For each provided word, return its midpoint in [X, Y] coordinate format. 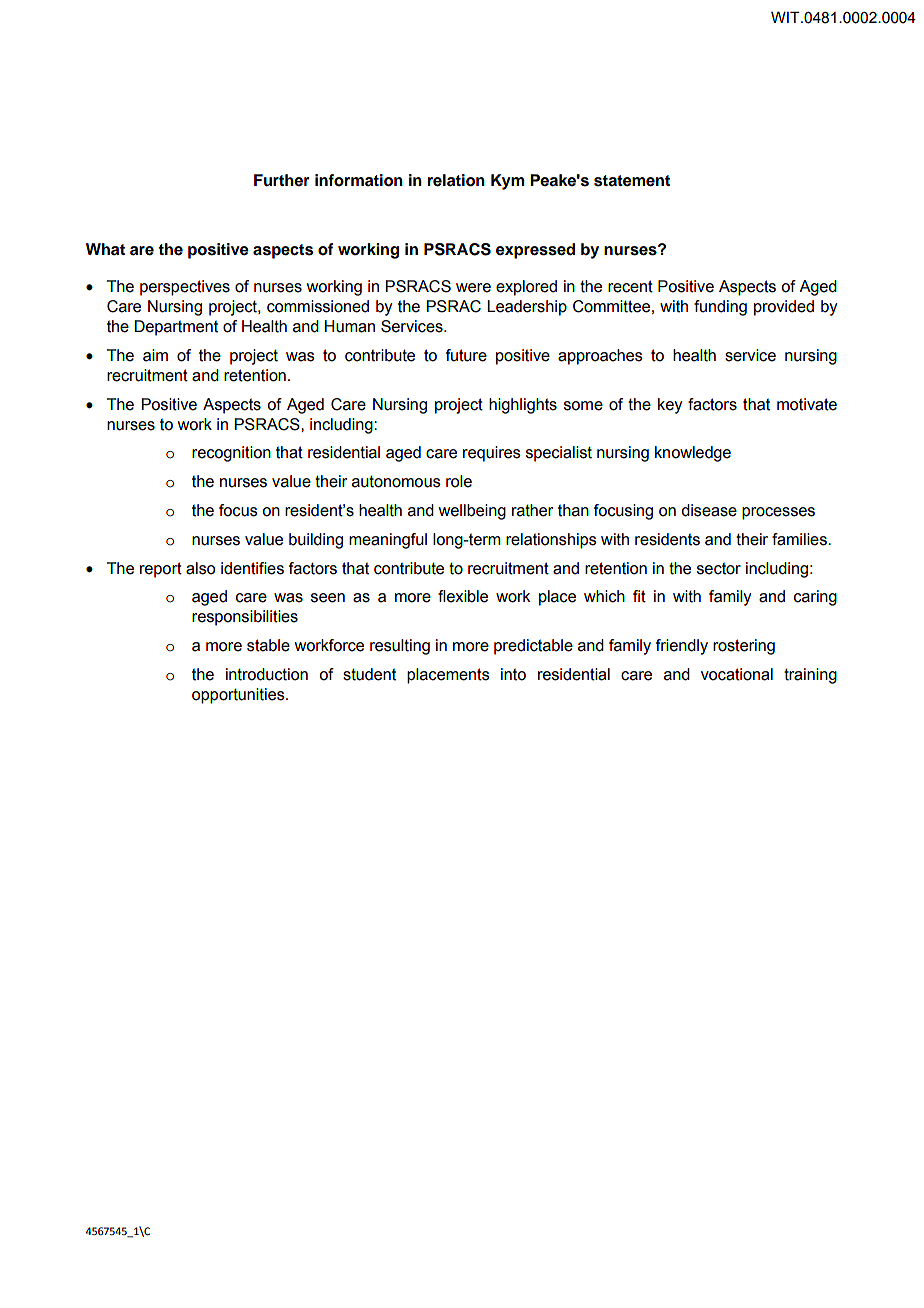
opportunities [239, 696]
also [200, 568]
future [466, 355]
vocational [737, 674]
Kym [507, 182]
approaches [600, 357]
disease [709, 510]
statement [632, 181]
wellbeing [472, 512]
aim [155, 355]
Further [282, 180]
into [513, 674]
